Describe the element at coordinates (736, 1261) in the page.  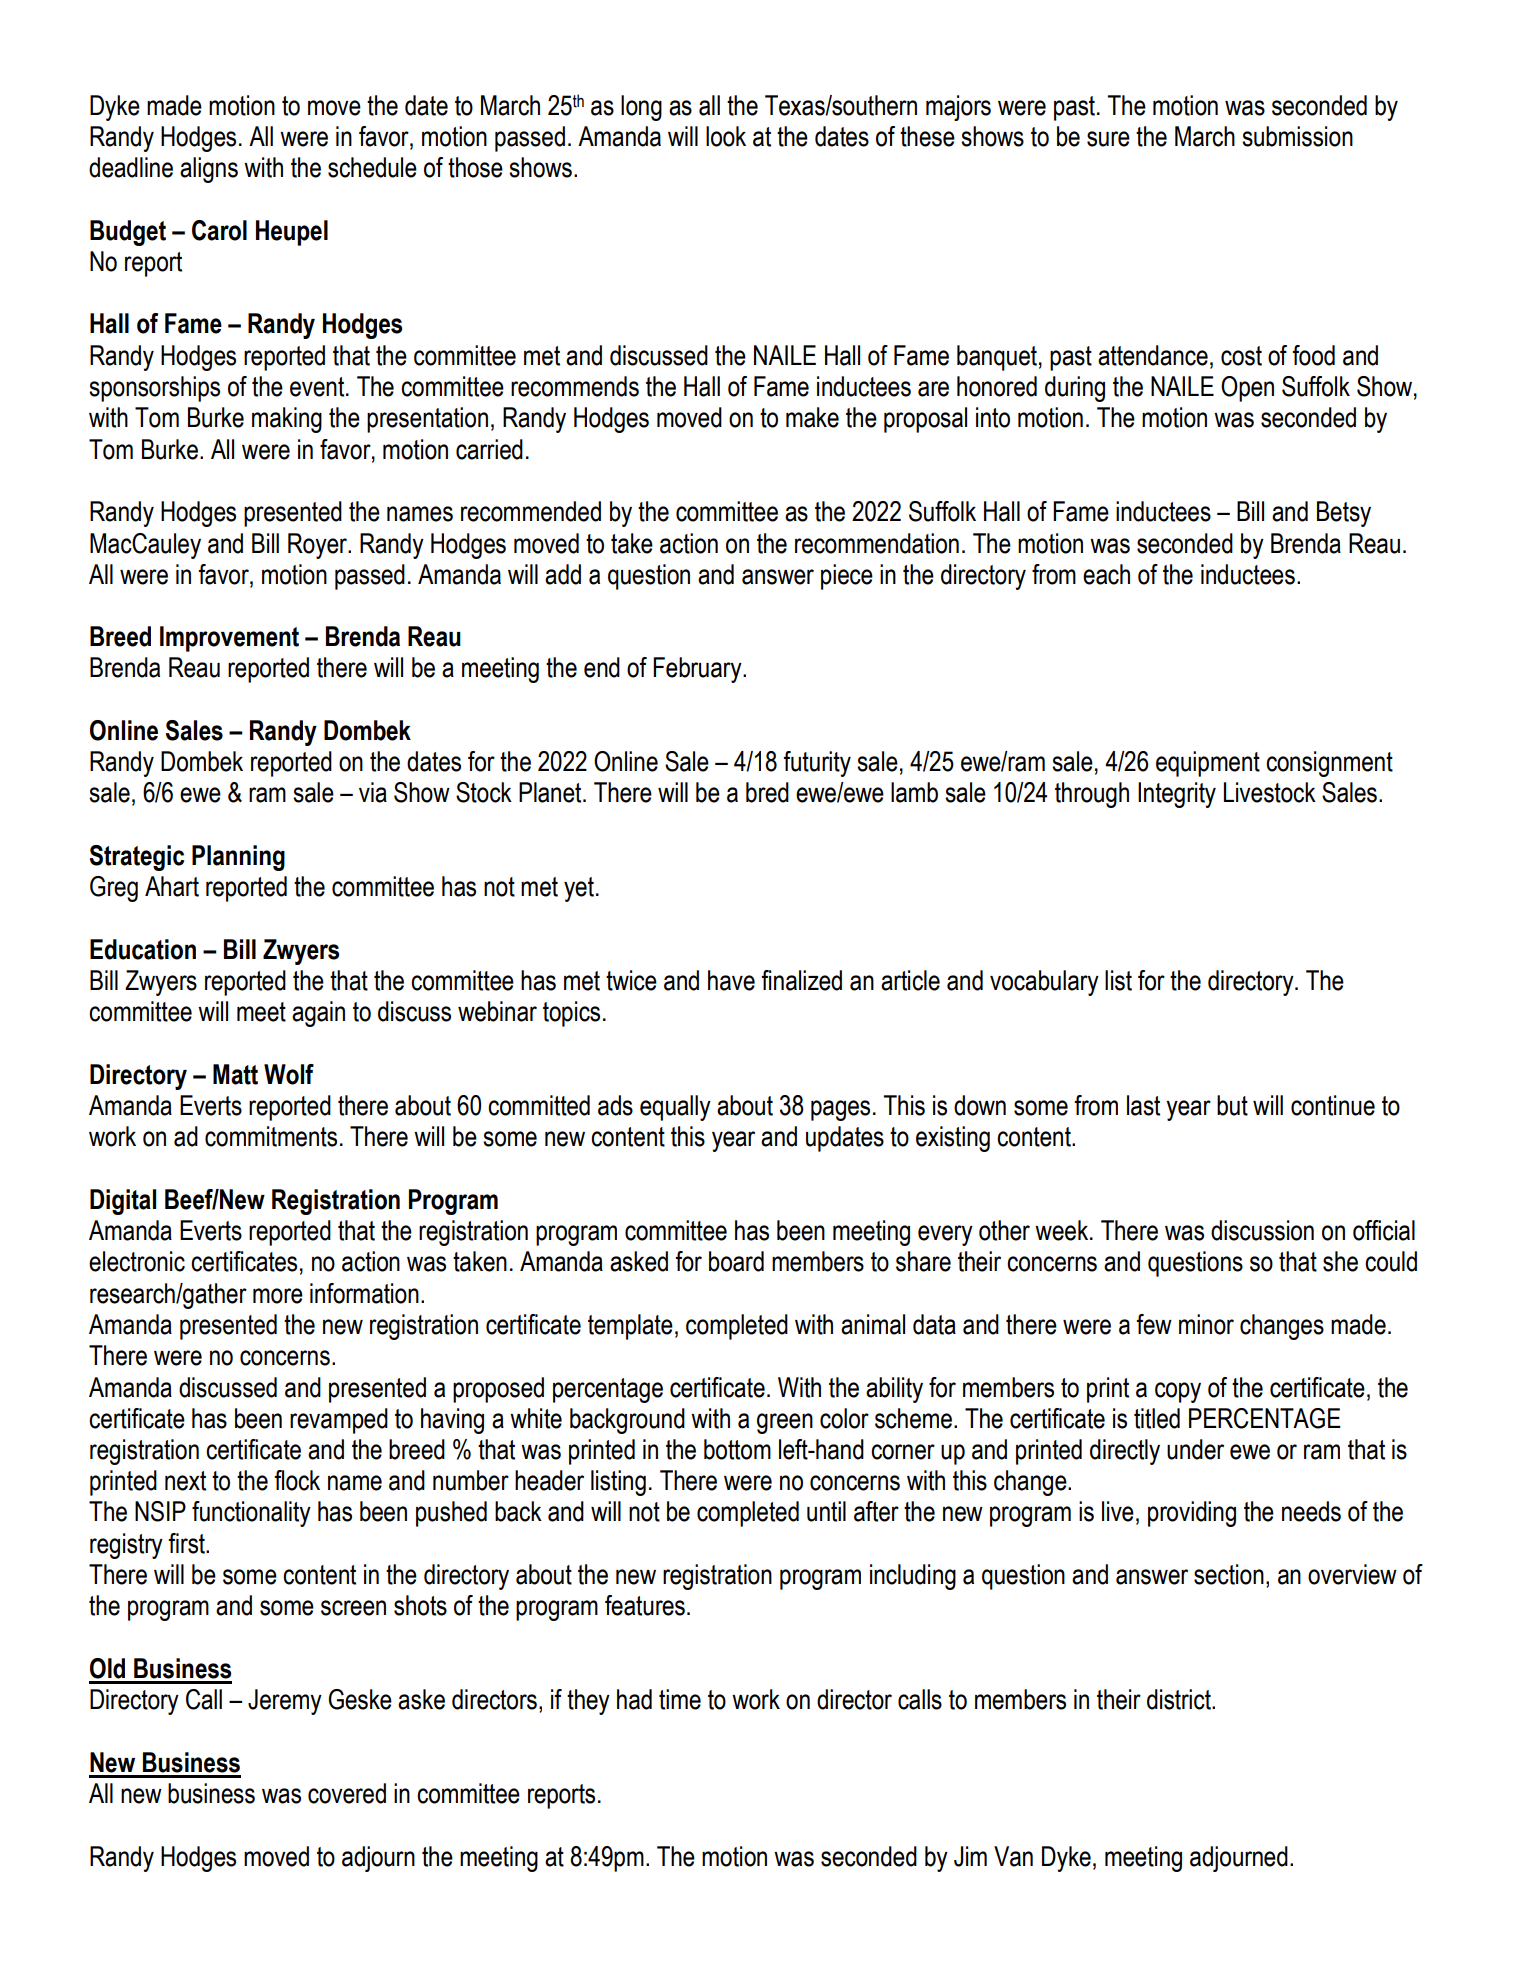
I see `board` at that location.
